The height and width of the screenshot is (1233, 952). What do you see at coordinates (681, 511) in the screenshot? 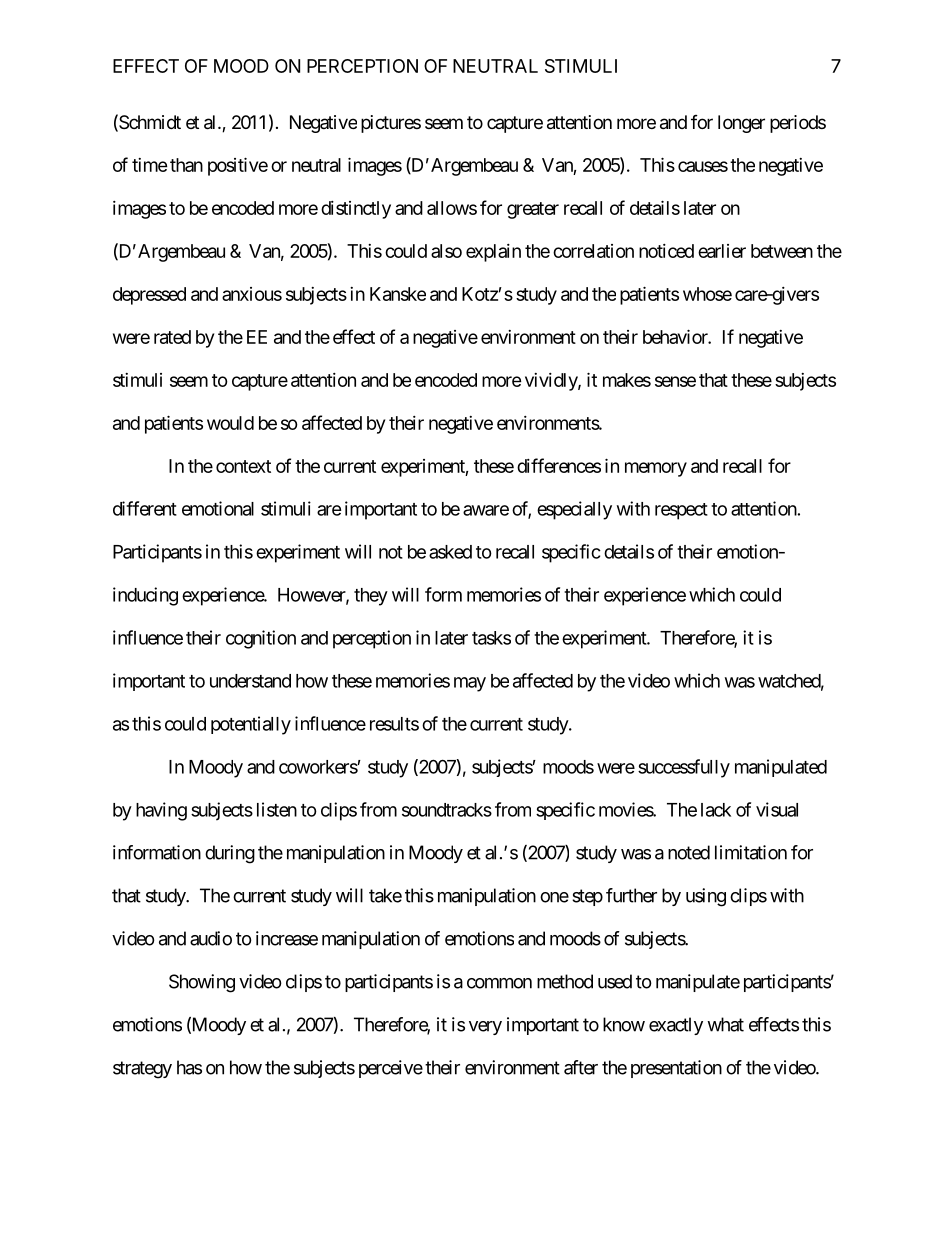
I see `respect` at bounding box center [681, 511].
